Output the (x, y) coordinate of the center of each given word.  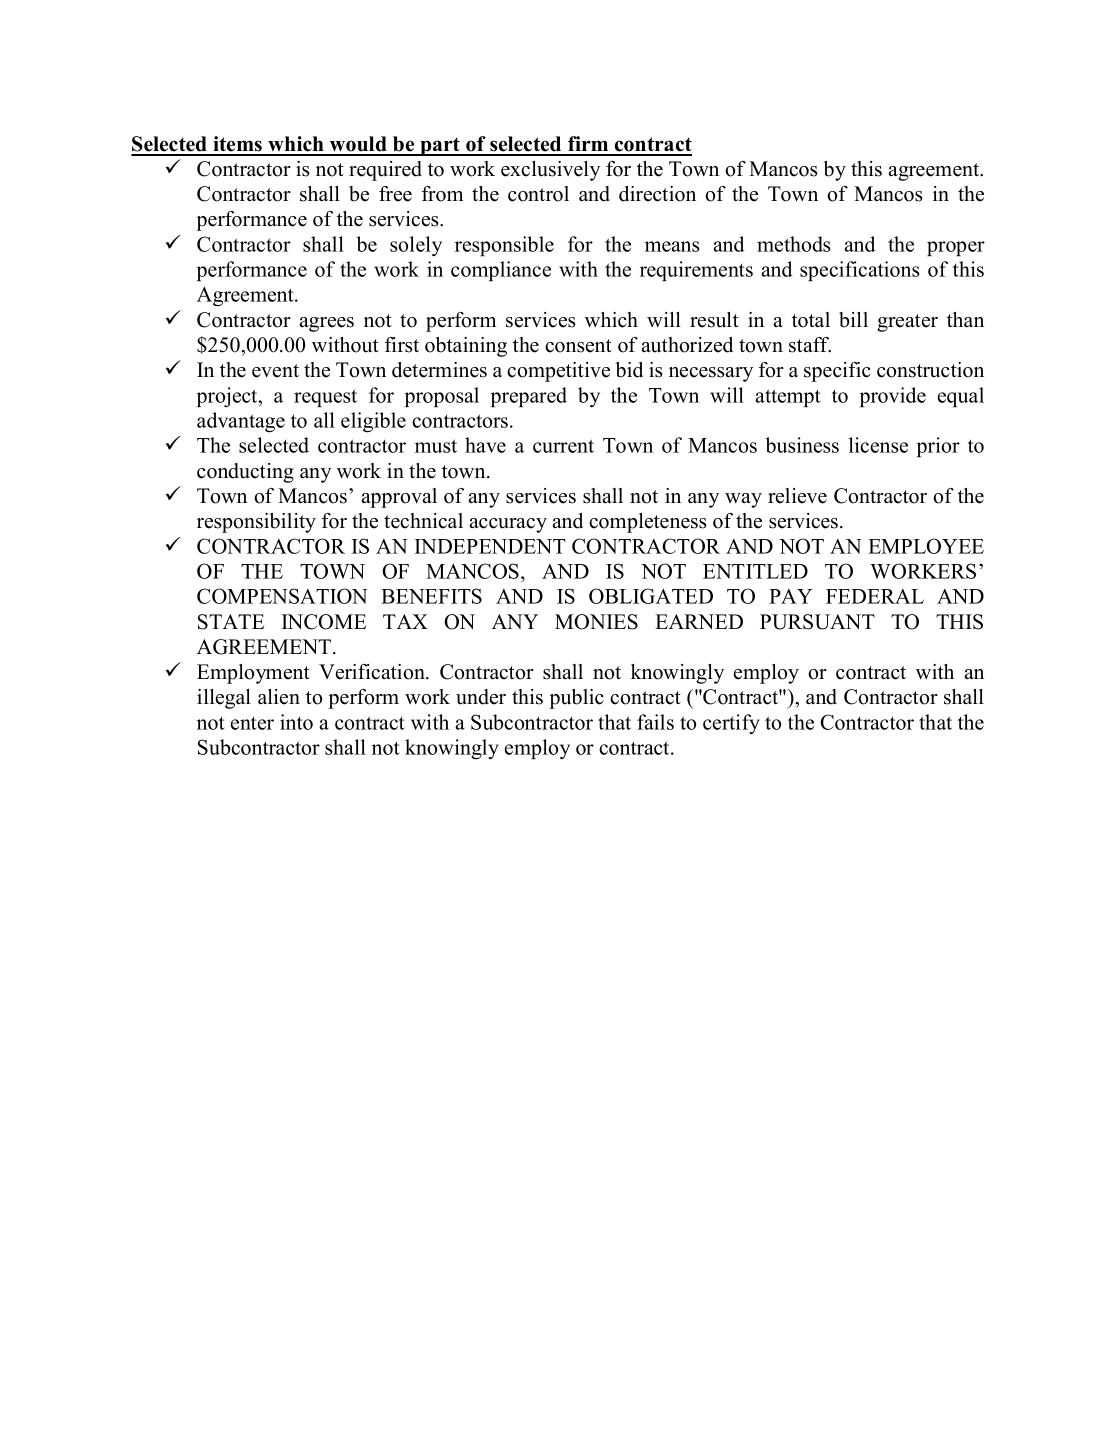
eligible (373, 422)
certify (731, 724)
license (878, 445)
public (576, 699)
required (385, 171)
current (563, 446)
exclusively (550, 171)
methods (794, 244)
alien (279, 697)
